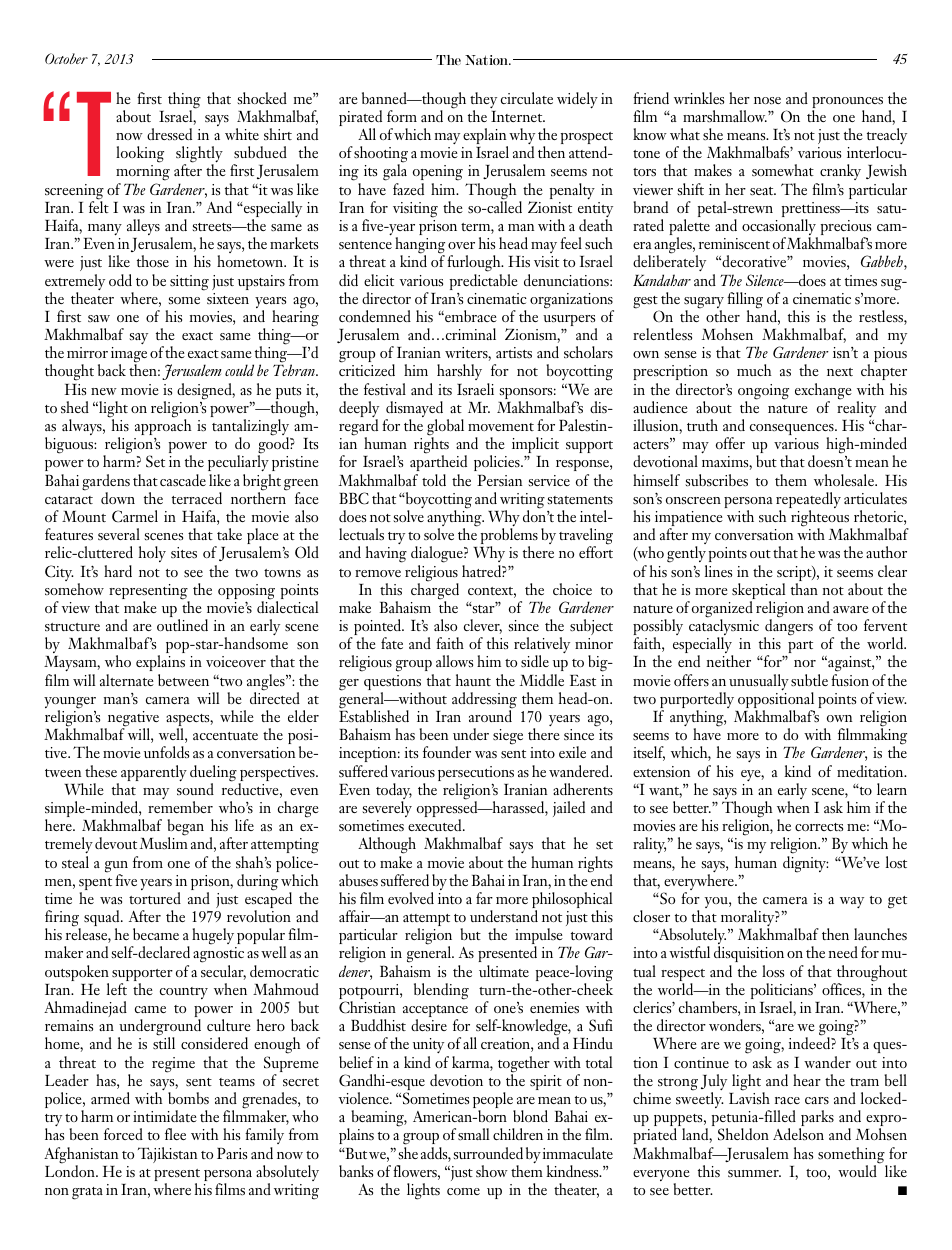  Describe the element at coordinates (483, 101) in the image. I see `they` at that location.
